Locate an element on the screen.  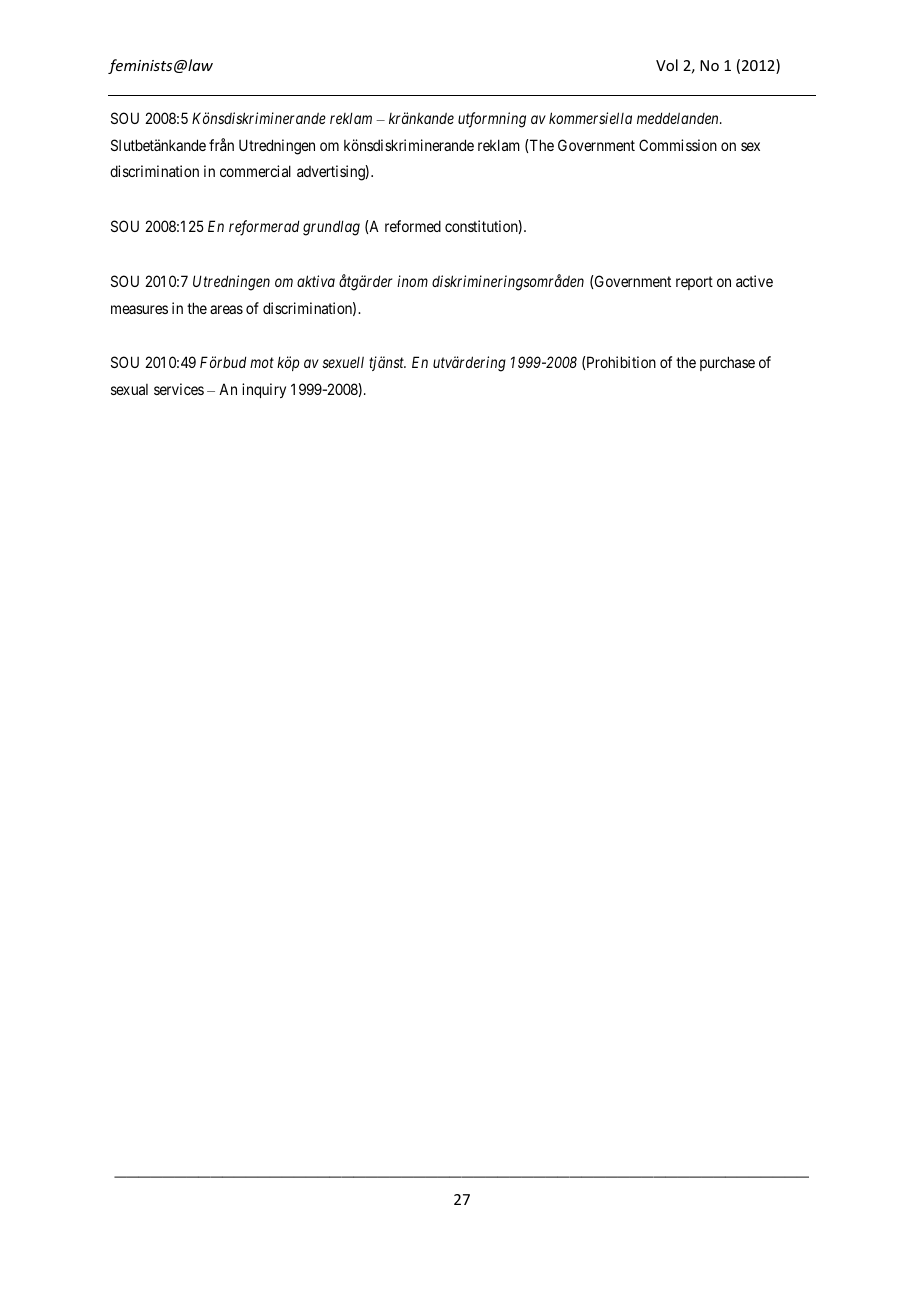
commercial is located at coordinates (255, 171).
